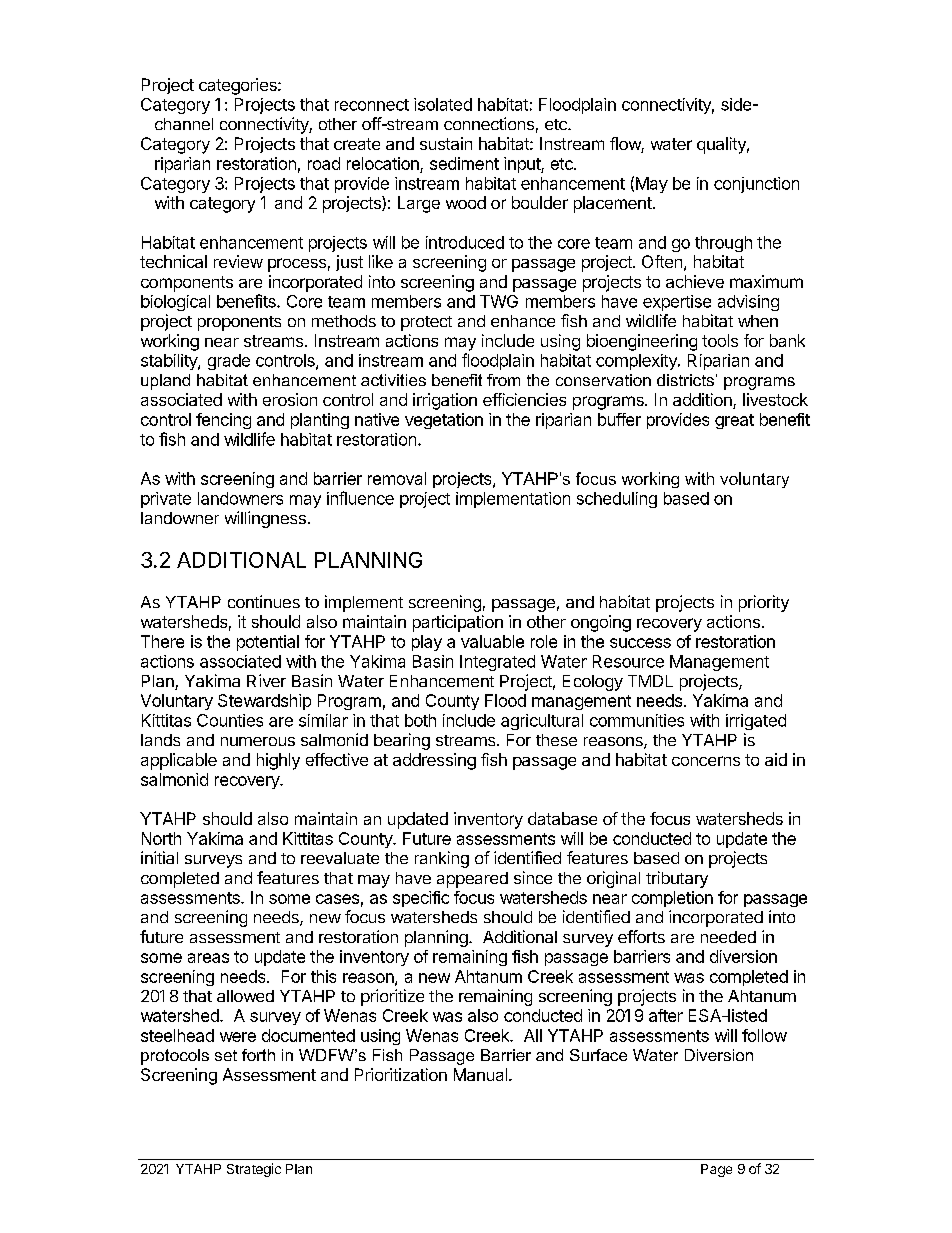 The width and height of the image is (952, 1233). I want to click on priority, so click(764, 603).
